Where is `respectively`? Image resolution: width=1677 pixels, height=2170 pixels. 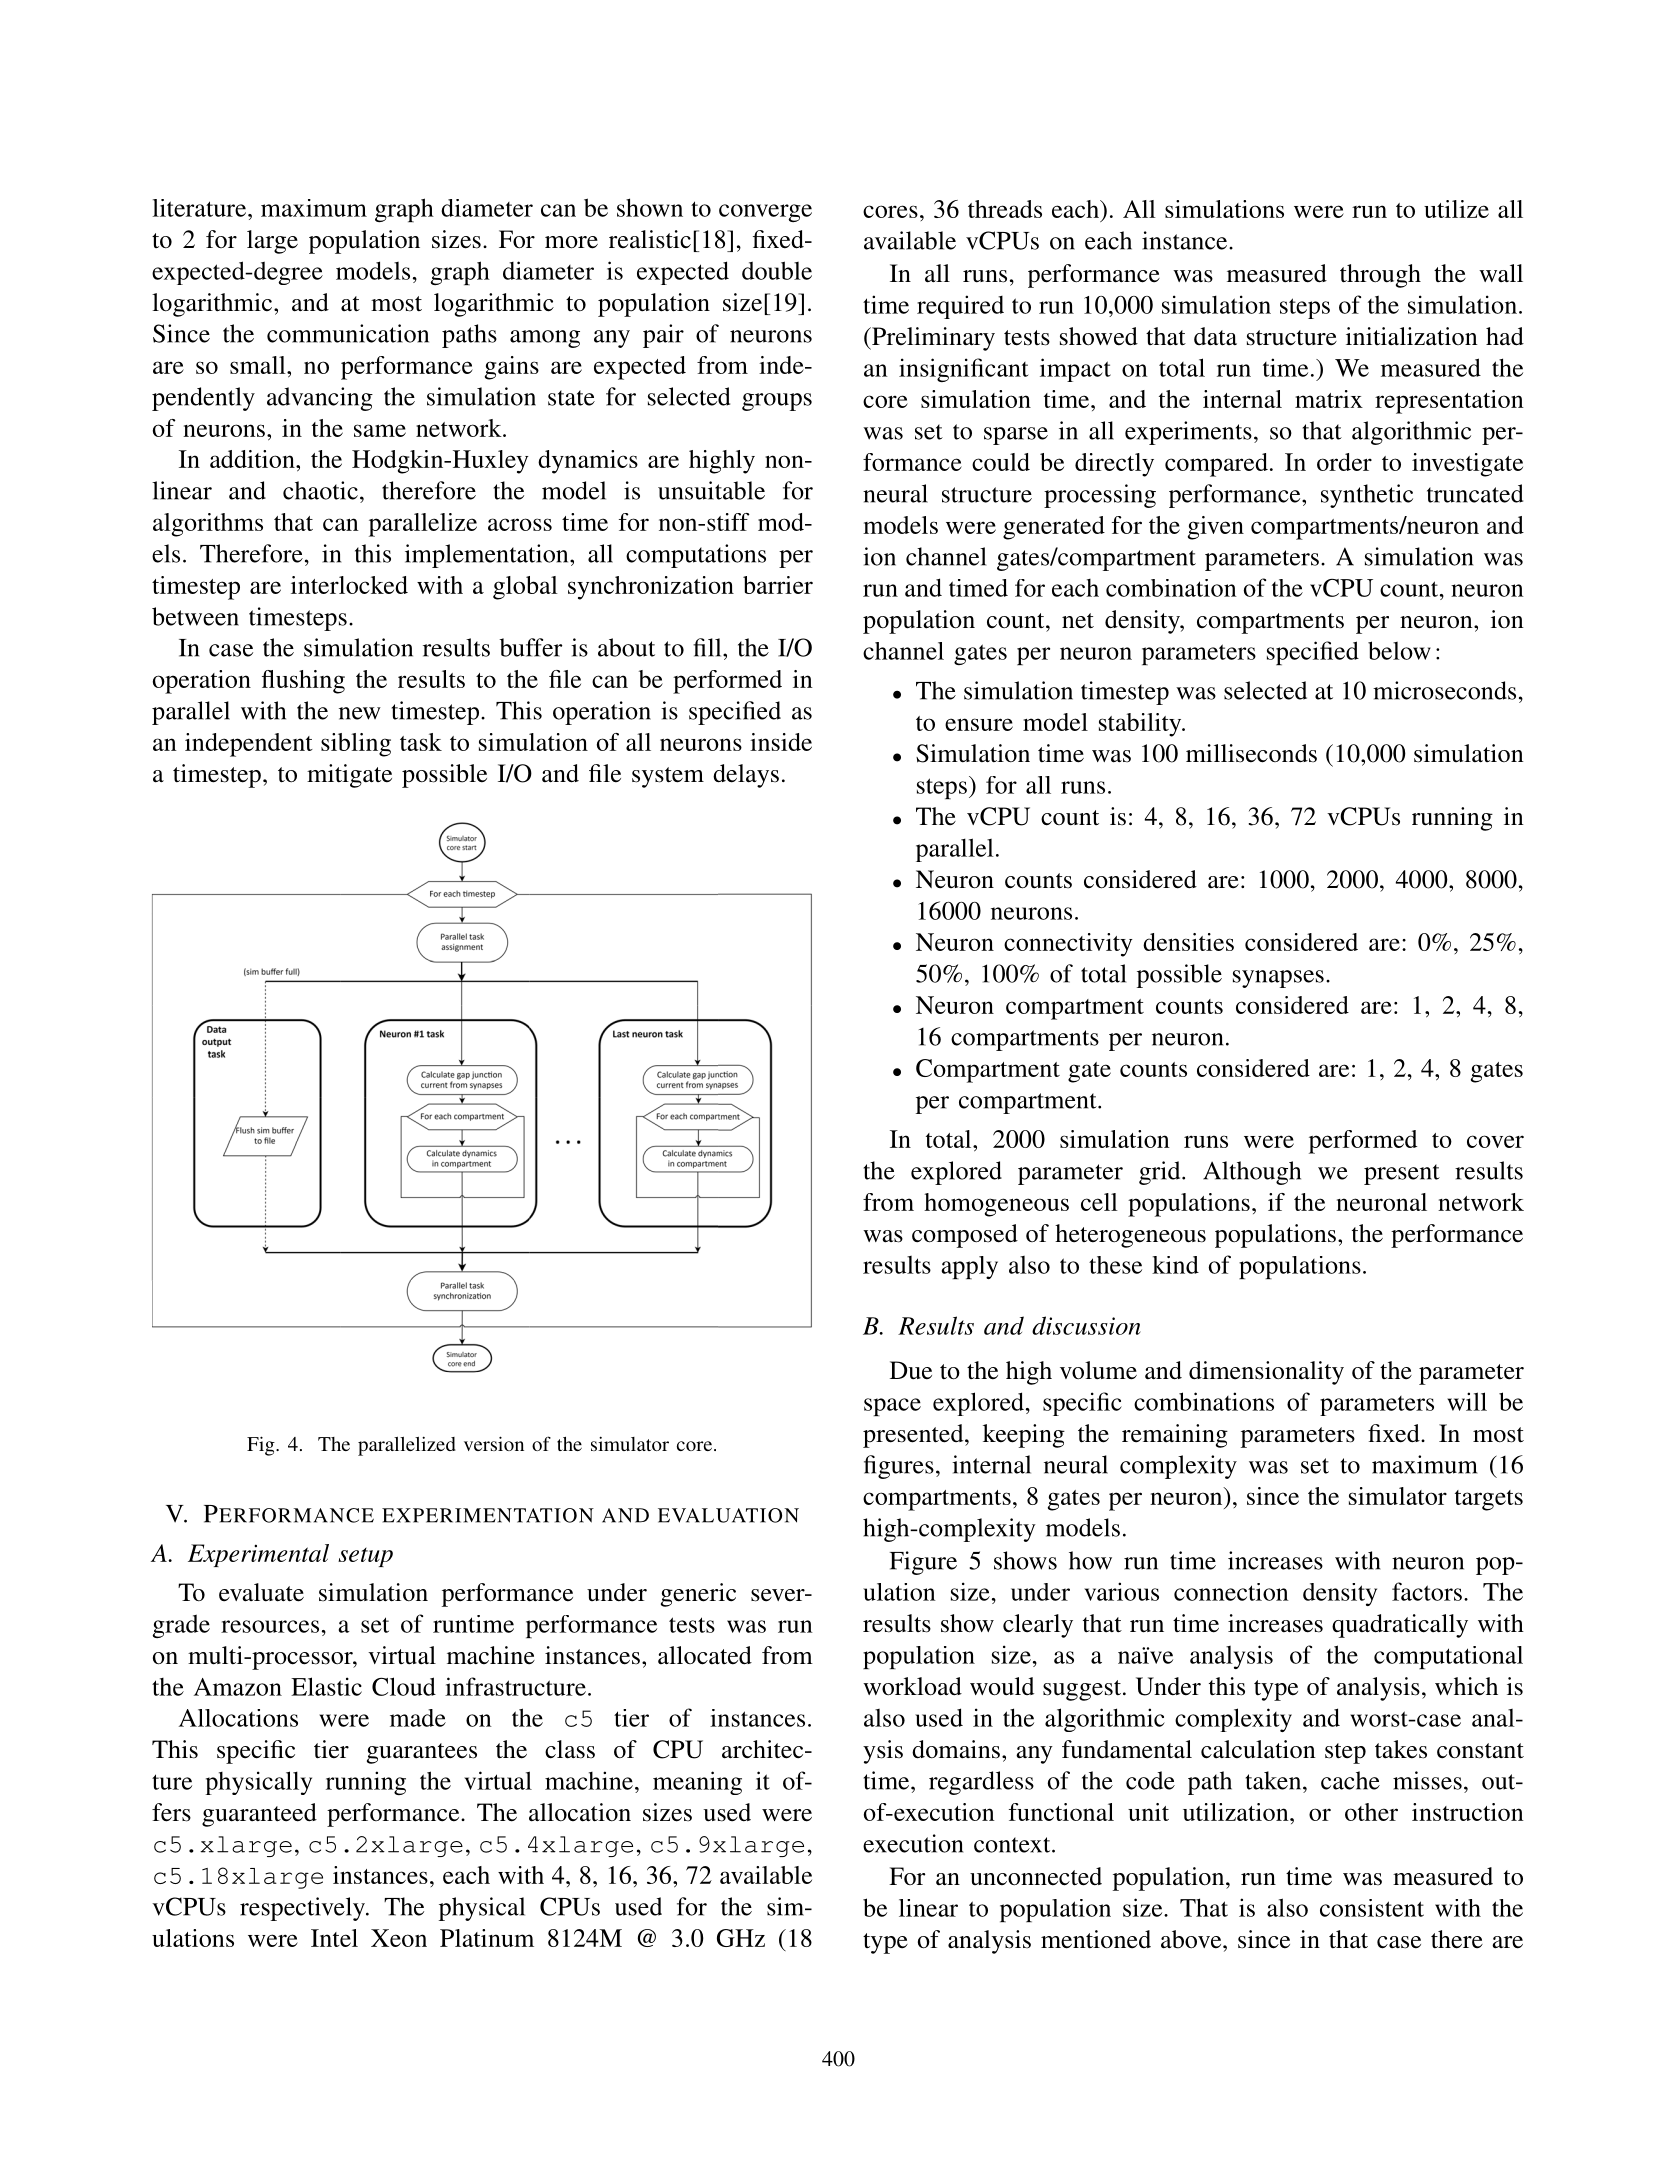 respectively is located at coordinates (303, 1909).
